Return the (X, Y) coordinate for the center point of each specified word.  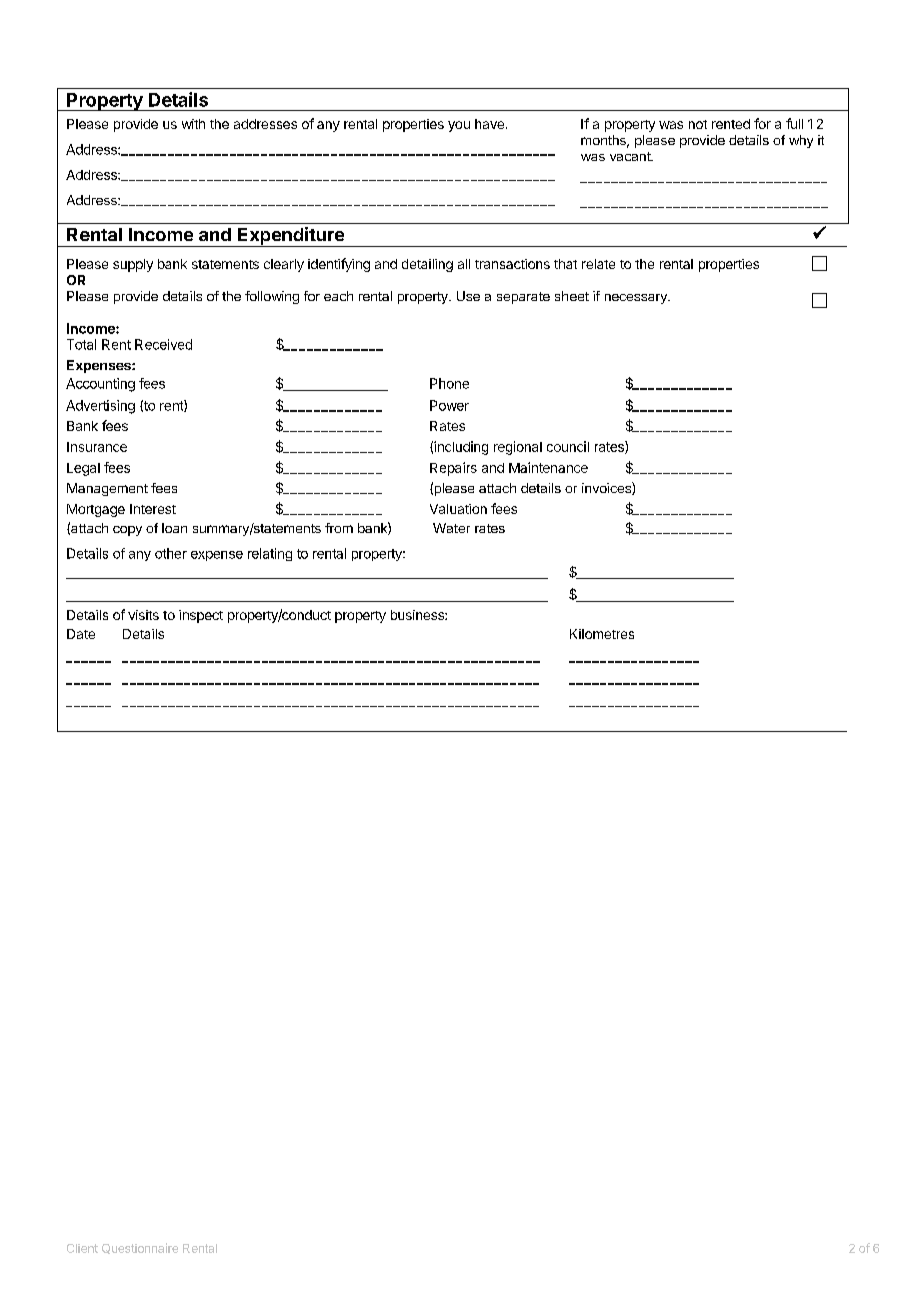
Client (82, 1248)
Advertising (100, 407)
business (418, 615)
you (459, 126)
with (193, 124)
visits (143, 615)
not (698, 124)
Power (449, 405)
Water (451, 528)
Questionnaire (140, 1248)
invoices (607, 488)
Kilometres (602, 634)
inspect (201, 616)
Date (81, 634)
